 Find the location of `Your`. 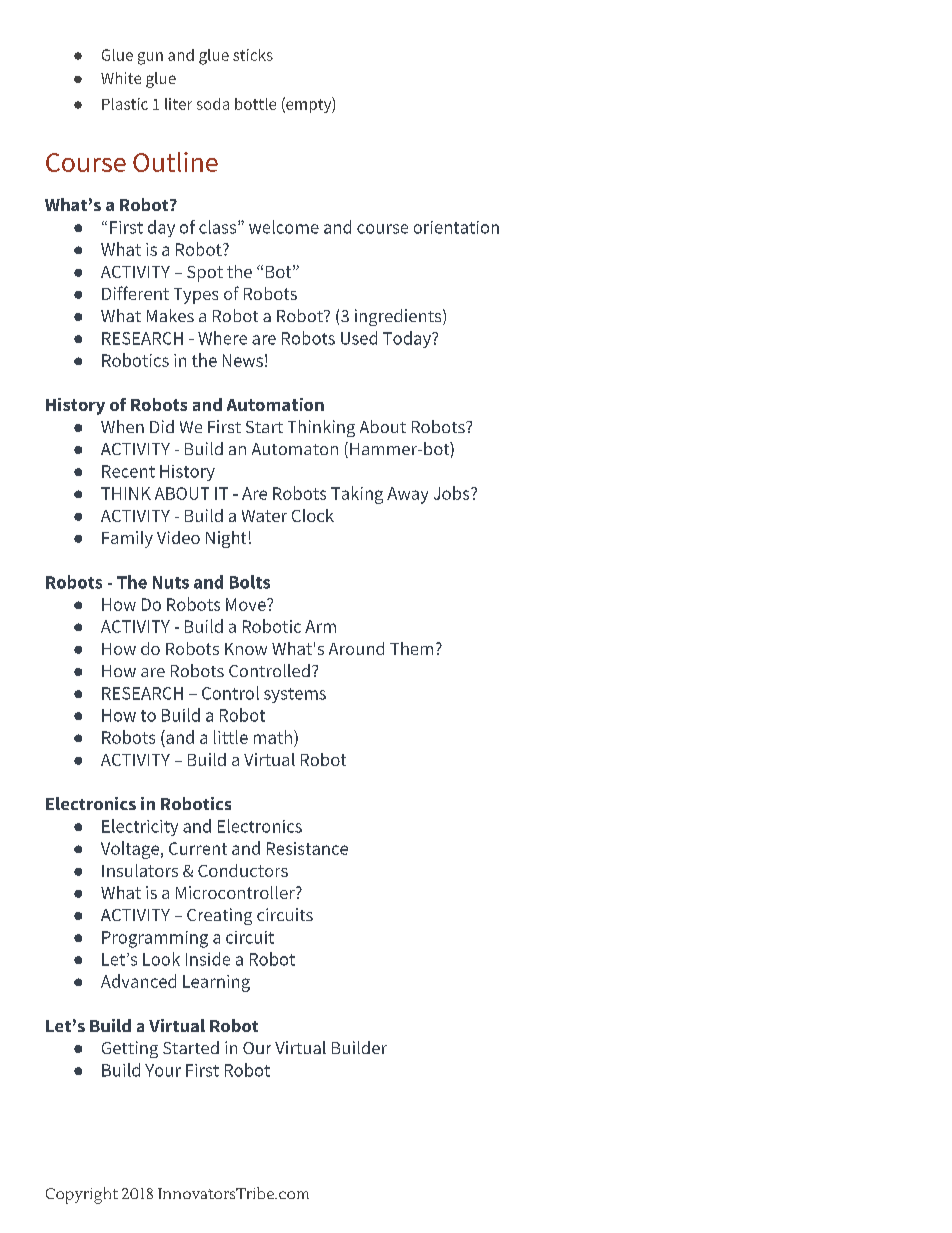

Your is located at coordinates (163, 1070).
